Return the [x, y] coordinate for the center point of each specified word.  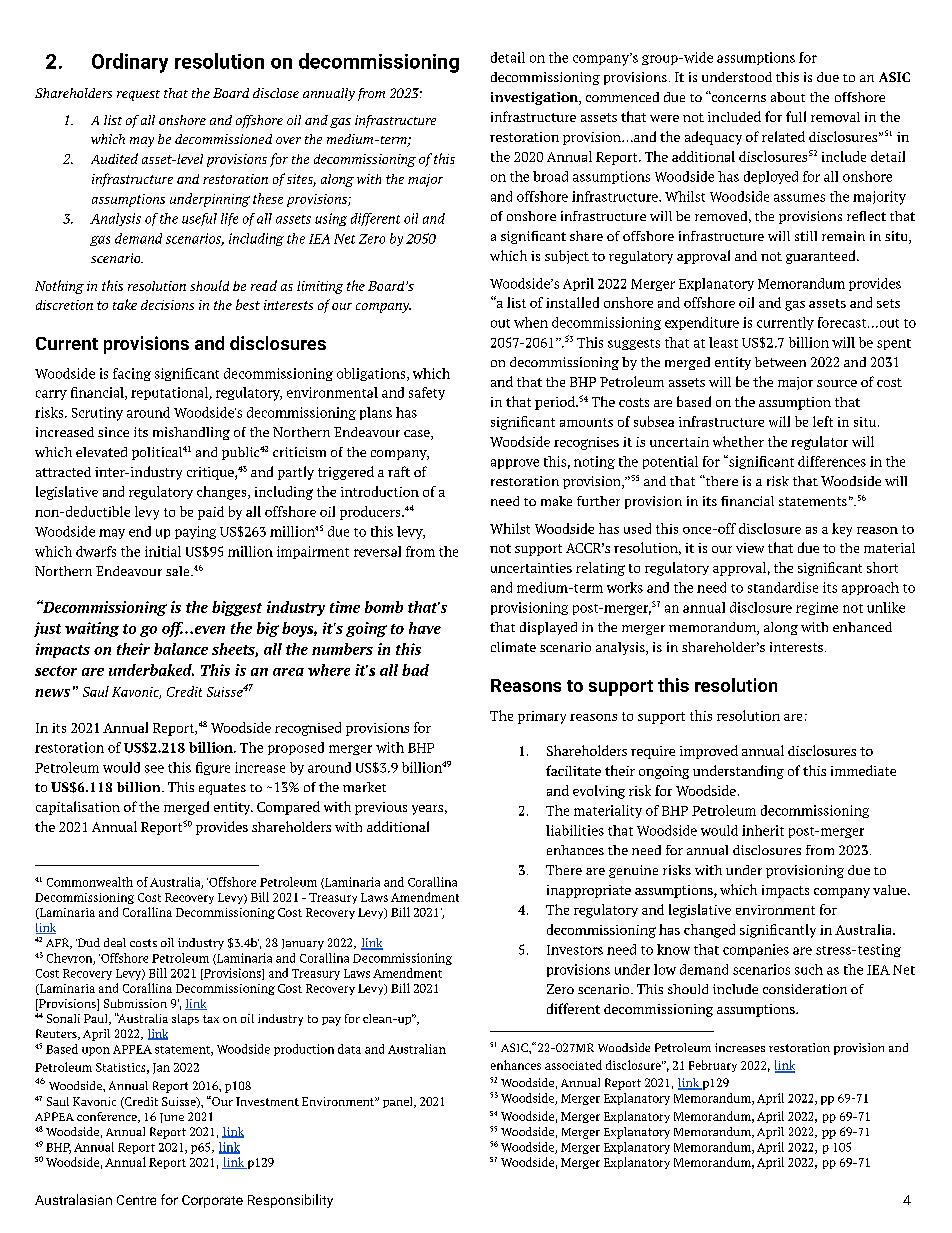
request [138, 95]
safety [427, 393]
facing [132, 374]
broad [550, 176]
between [780, 362]
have [425, 628]
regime [817, 608]
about [788, 97]
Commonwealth [90, 882]
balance [181, 649]
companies [756, 950]
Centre [136, 1200]
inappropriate [589, 891]
